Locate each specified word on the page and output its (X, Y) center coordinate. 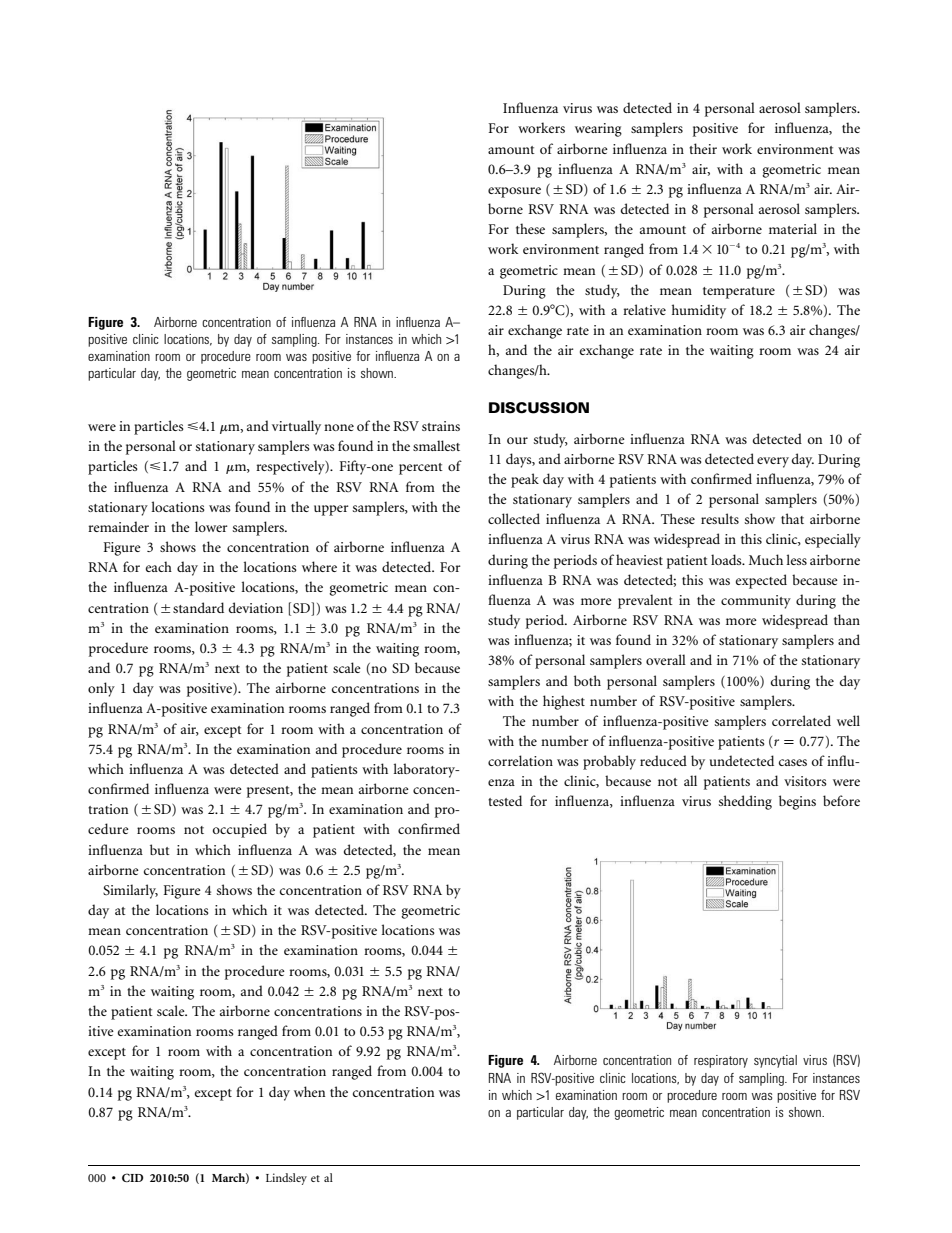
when (309, 1091)
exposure (514, 192)
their (703, 148)
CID (133, 1177)
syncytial (775, 1061)
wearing (598, 130)
